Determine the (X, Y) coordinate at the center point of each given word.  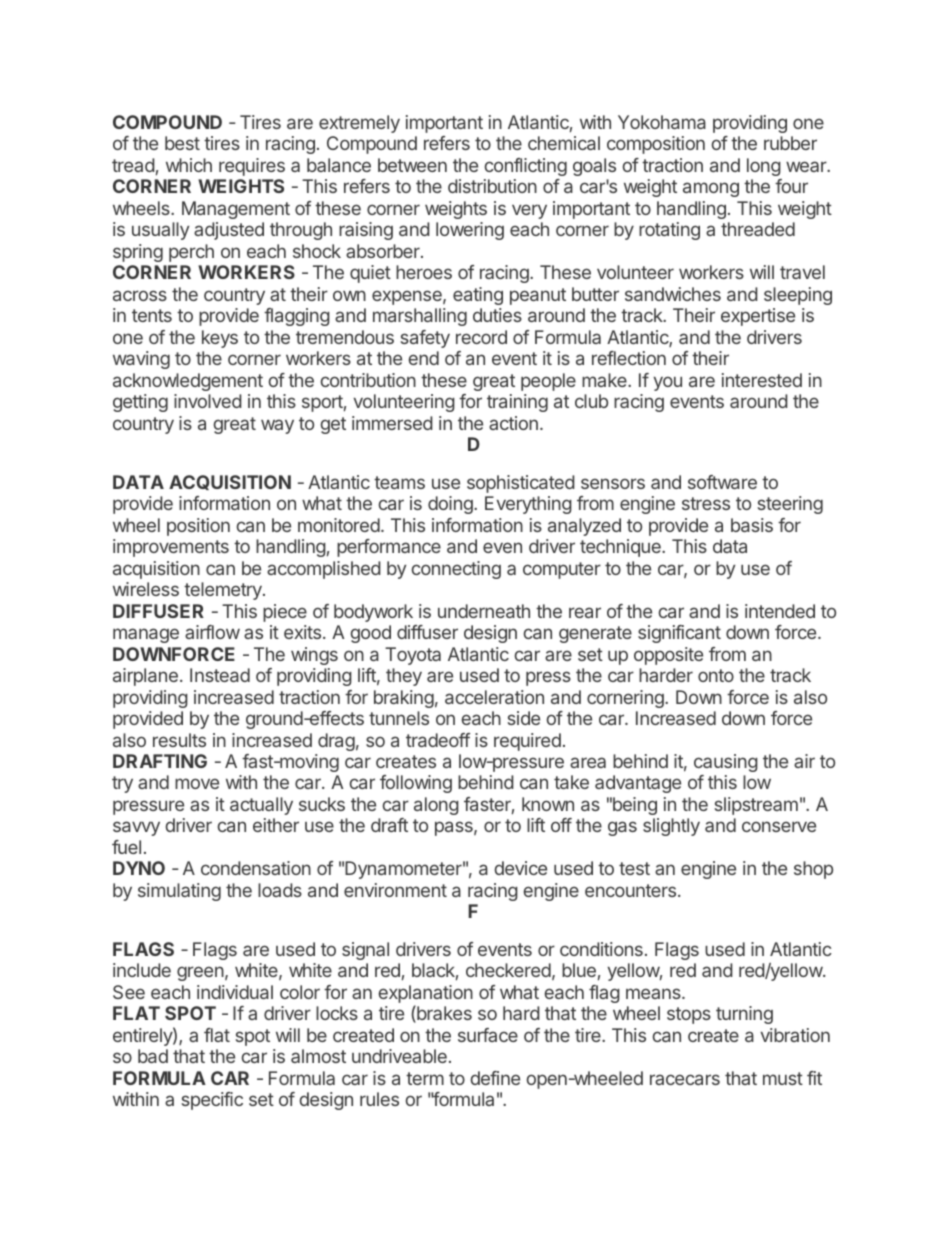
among (711, 189)
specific (212, 1101)
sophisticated (521, 484)
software (722, 482)
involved (208, 401)
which (189, 165)
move (197, 783)
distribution (492, 186)
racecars (685, 1079)
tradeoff (438, 740)
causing (726, 763)
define (495, 1078)
